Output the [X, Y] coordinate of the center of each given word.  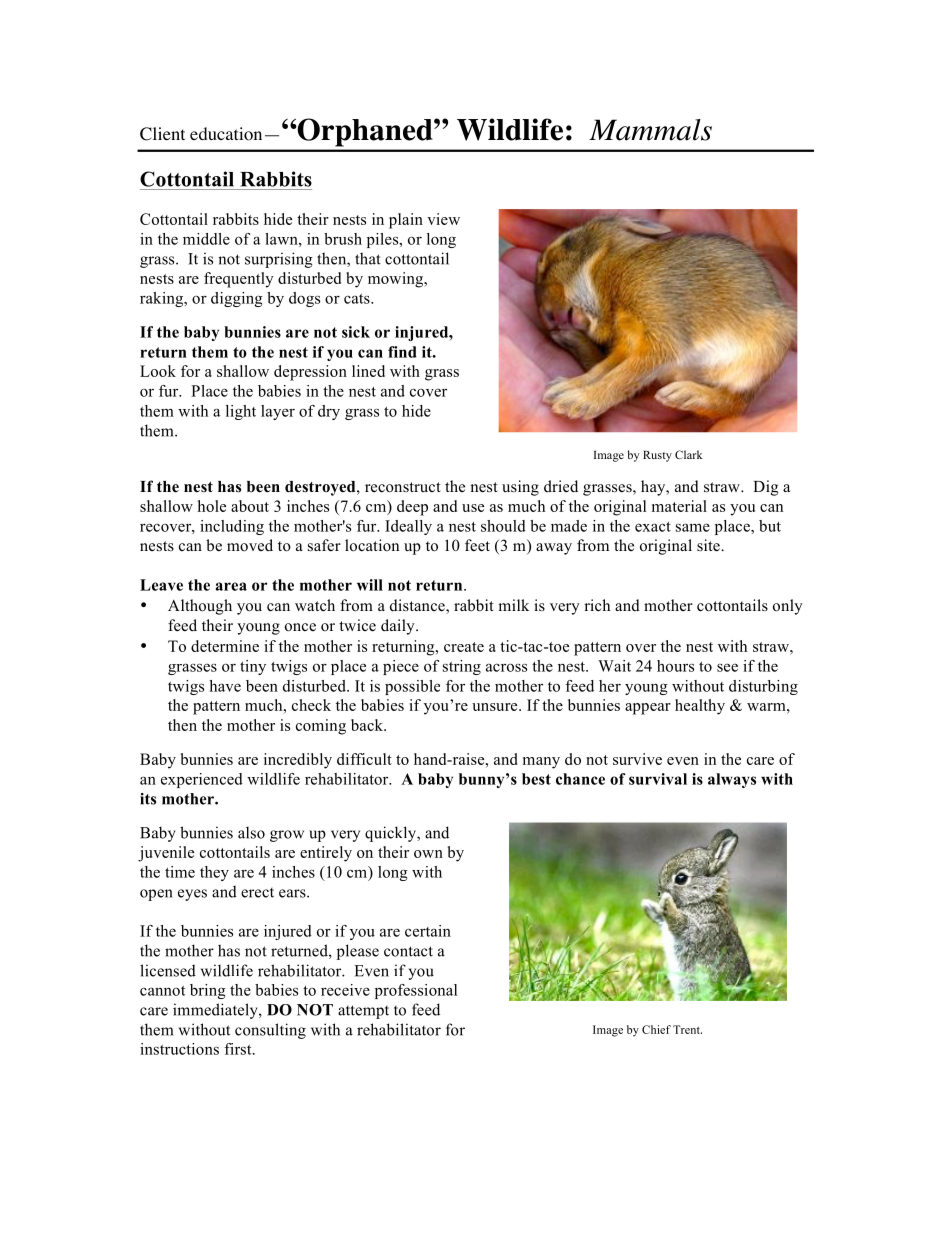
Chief [656, 1029]
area [231, 586]
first [239, 1049]
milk [513, 605]
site [709, 545]
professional [416, 991]
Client [162, 134]
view [443, 219]
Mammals [650, 130]
